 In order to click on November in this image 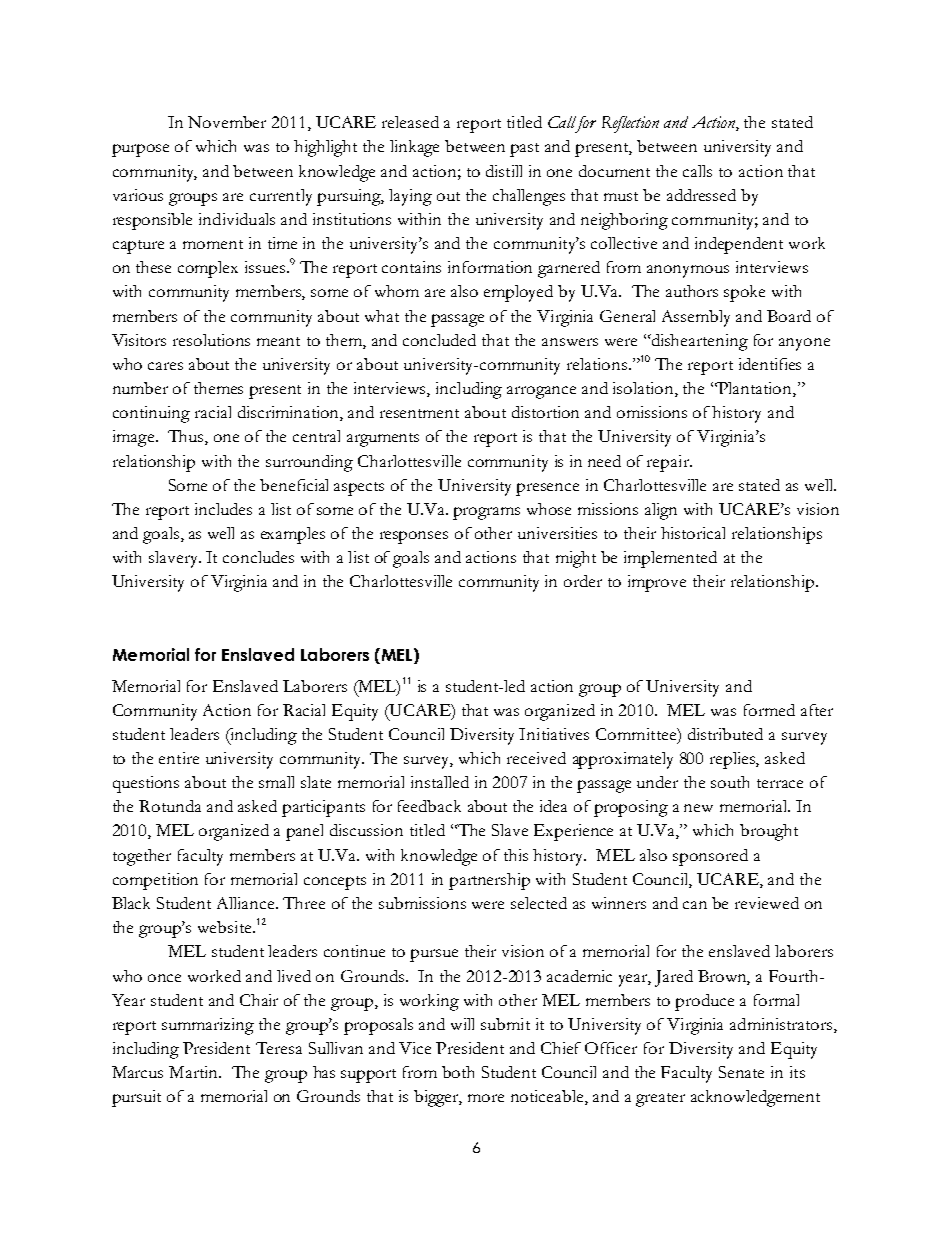, I will do `click(227, 122)`.
